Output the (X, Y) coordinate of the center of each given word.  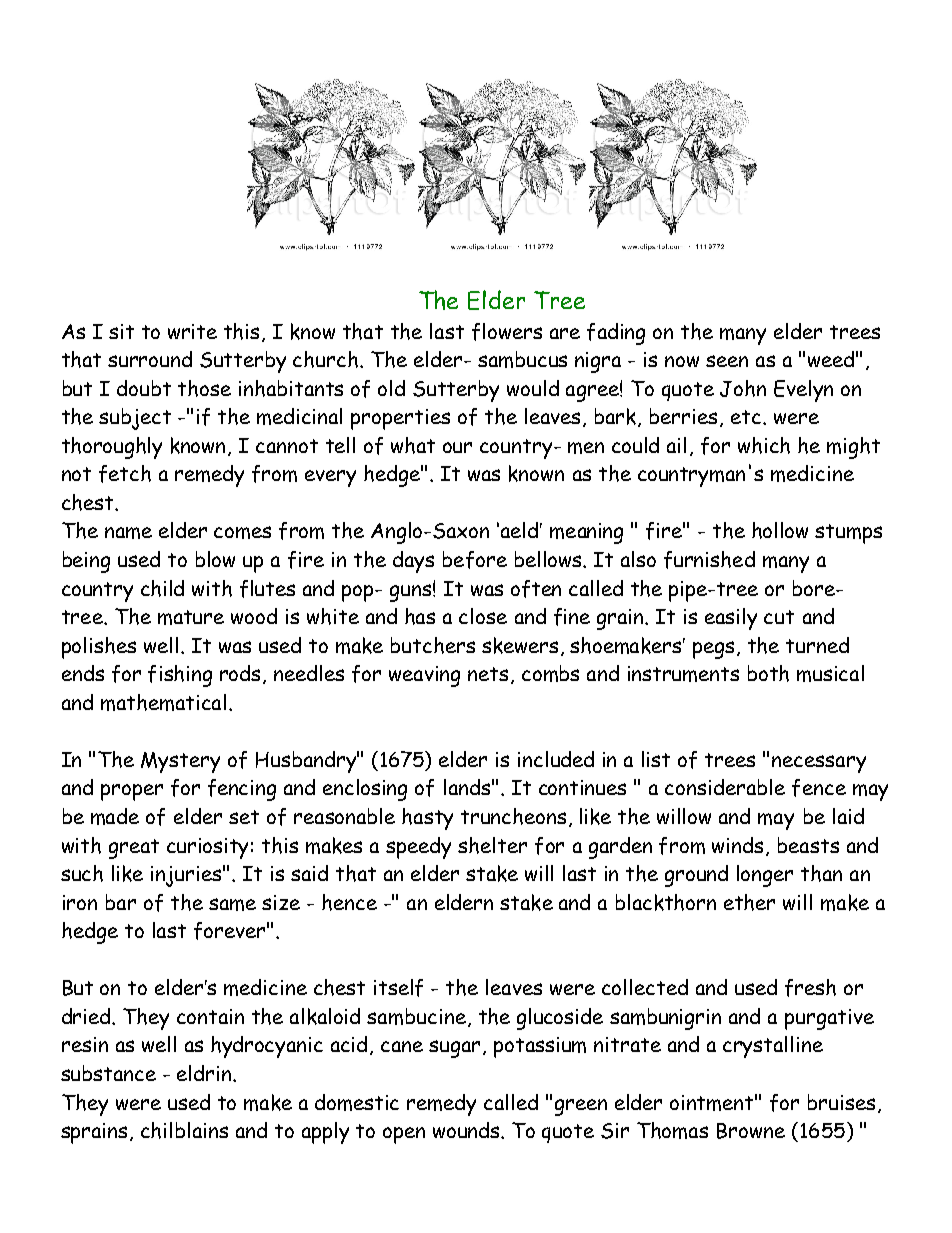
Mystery (180, 762)
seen (727, 361)
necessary (819, 764)
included (556, 759)
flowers (507, 332)
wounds (467, 1130)
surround (150, 359)
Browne (751, 1131)
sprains (96, 1133)
